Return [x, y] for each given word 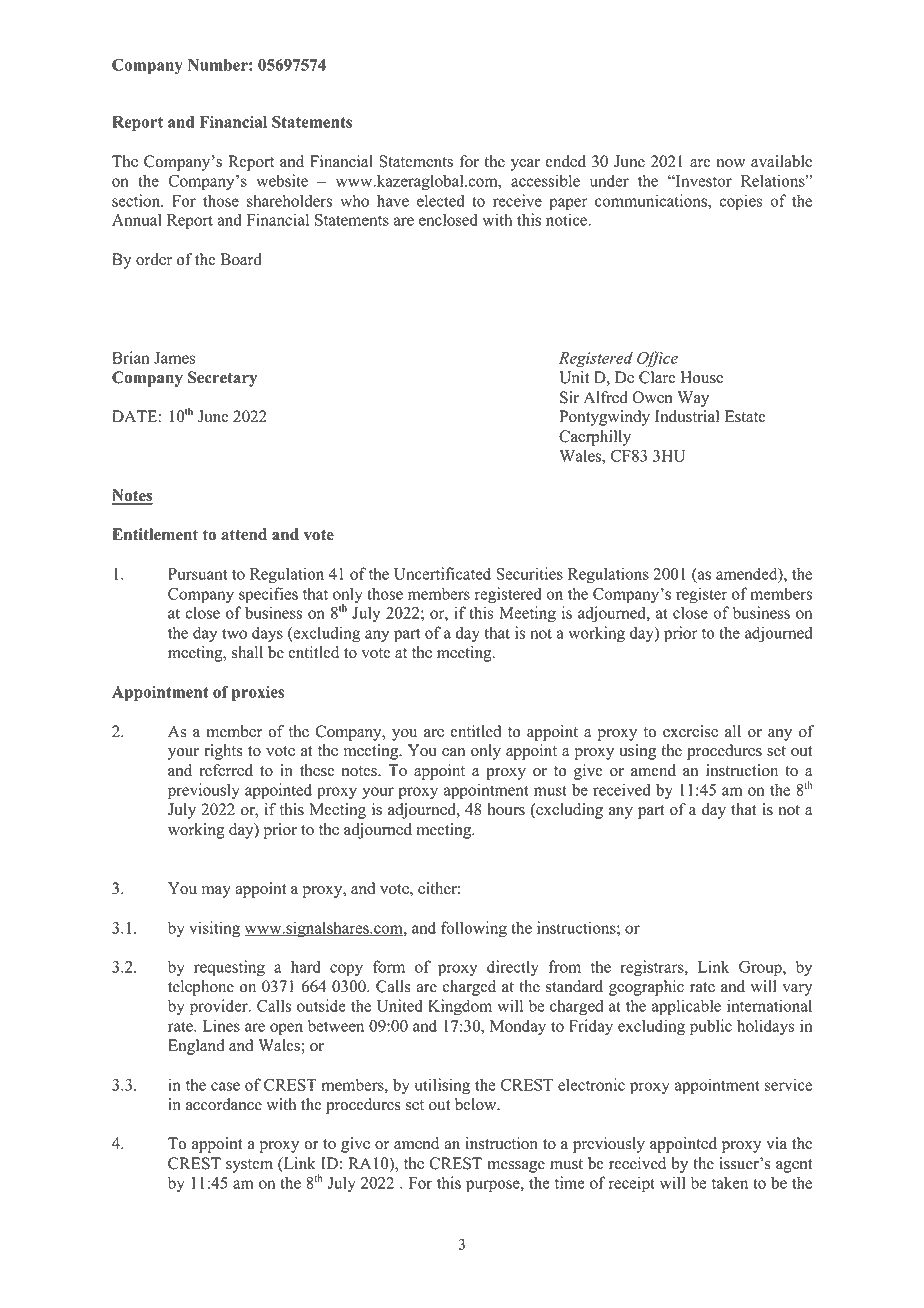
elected [441, 200]
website [282, 180]
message [516, 1167]
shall [247, 652]
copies [741, 202]
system [249, 1166]
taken [730, 1182]
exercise [690, 731]
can [453, 752]
